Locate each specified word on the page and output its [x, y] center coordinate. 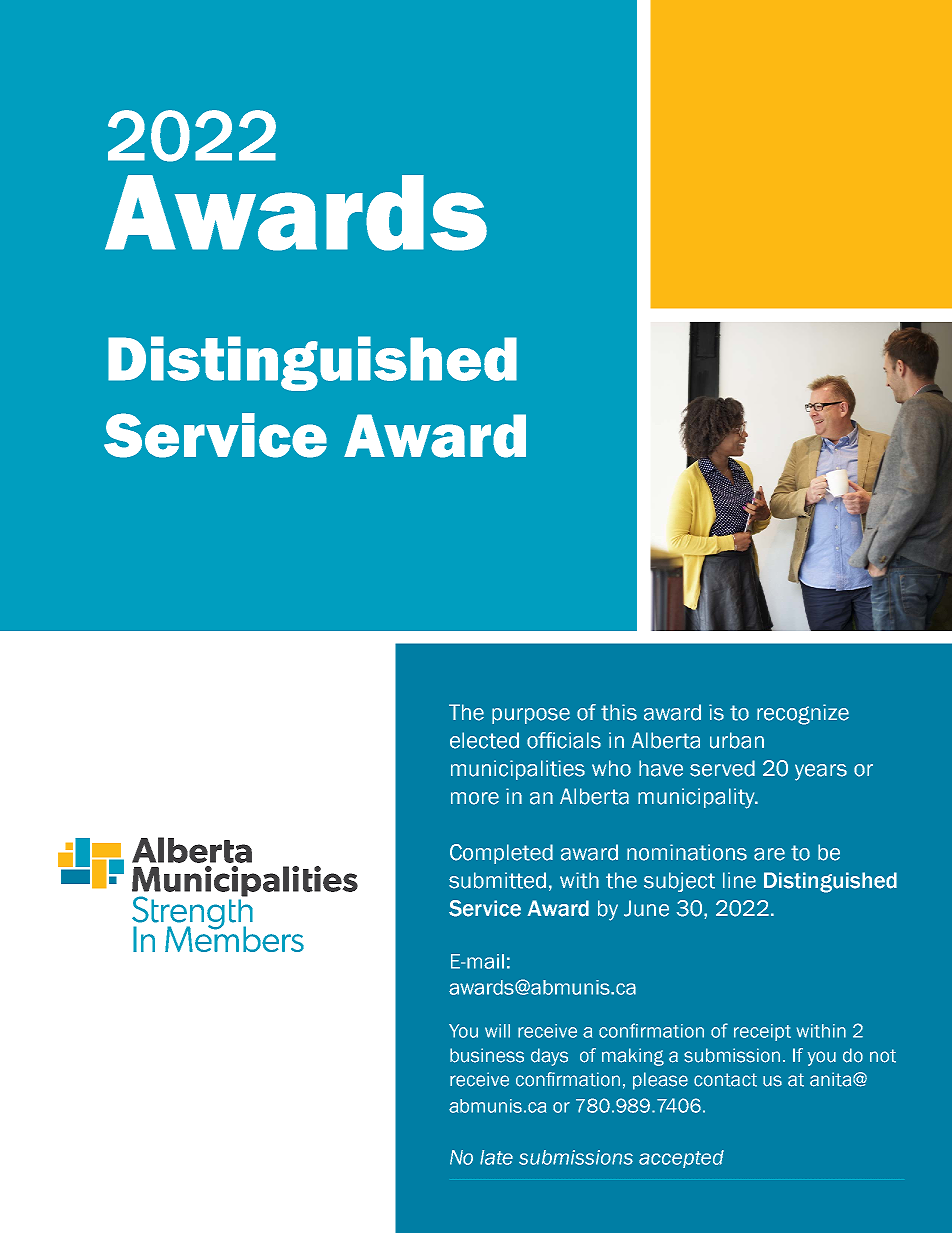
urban [737, 740]
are [769, 854]
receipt [762, 1032]
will [497, 1031]
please [660, 1081]
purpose [531, 716]
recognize [803, 714]
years [821, 772]
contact [725, 1080]
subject [679, 882]
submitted [497, 880]
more [475, 798]
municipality [697, 798]
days [549, 1057]
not [883, 1056]
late [496, 1157]
